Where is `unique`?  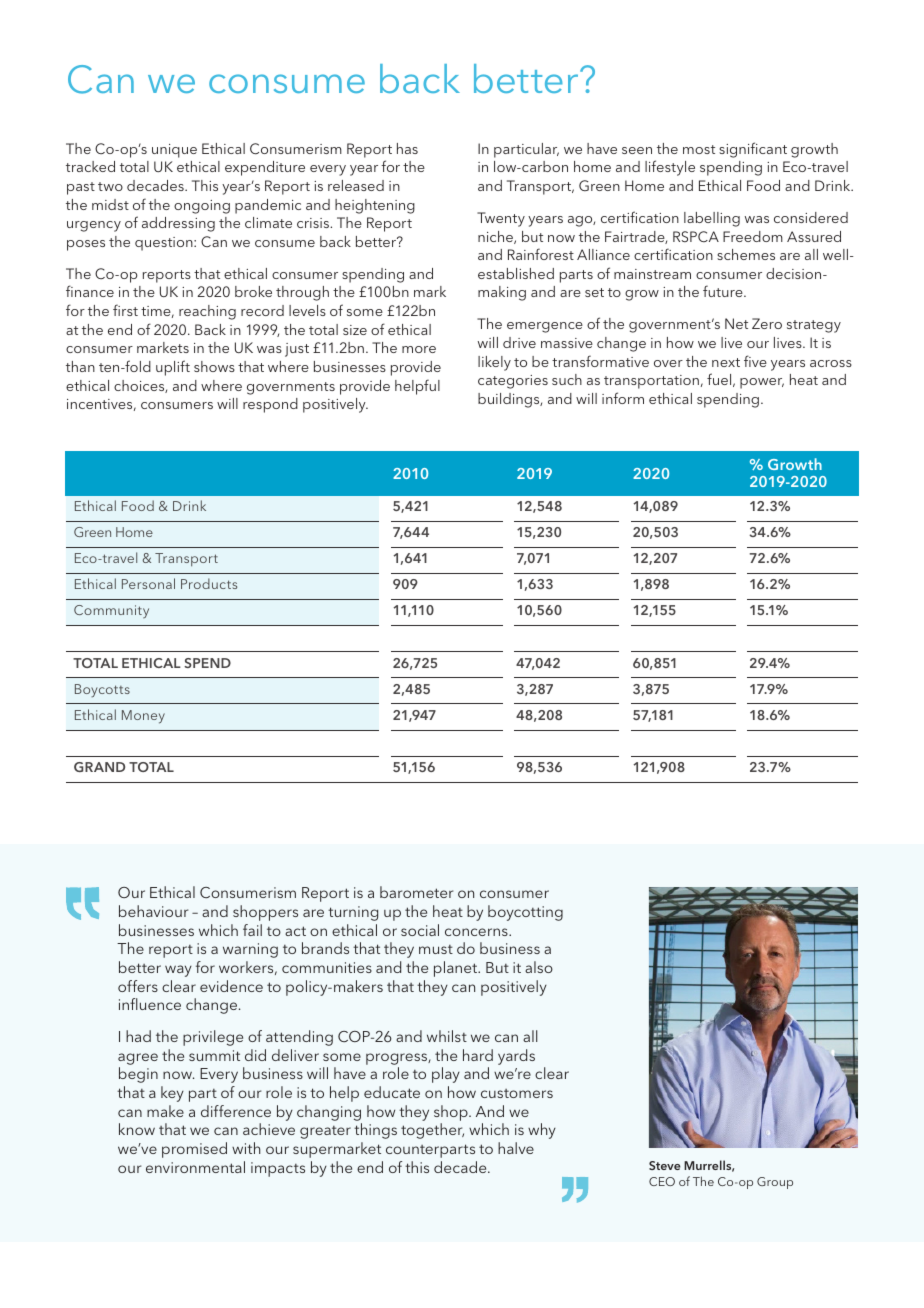 unique is located at coordinates (174, 151).
